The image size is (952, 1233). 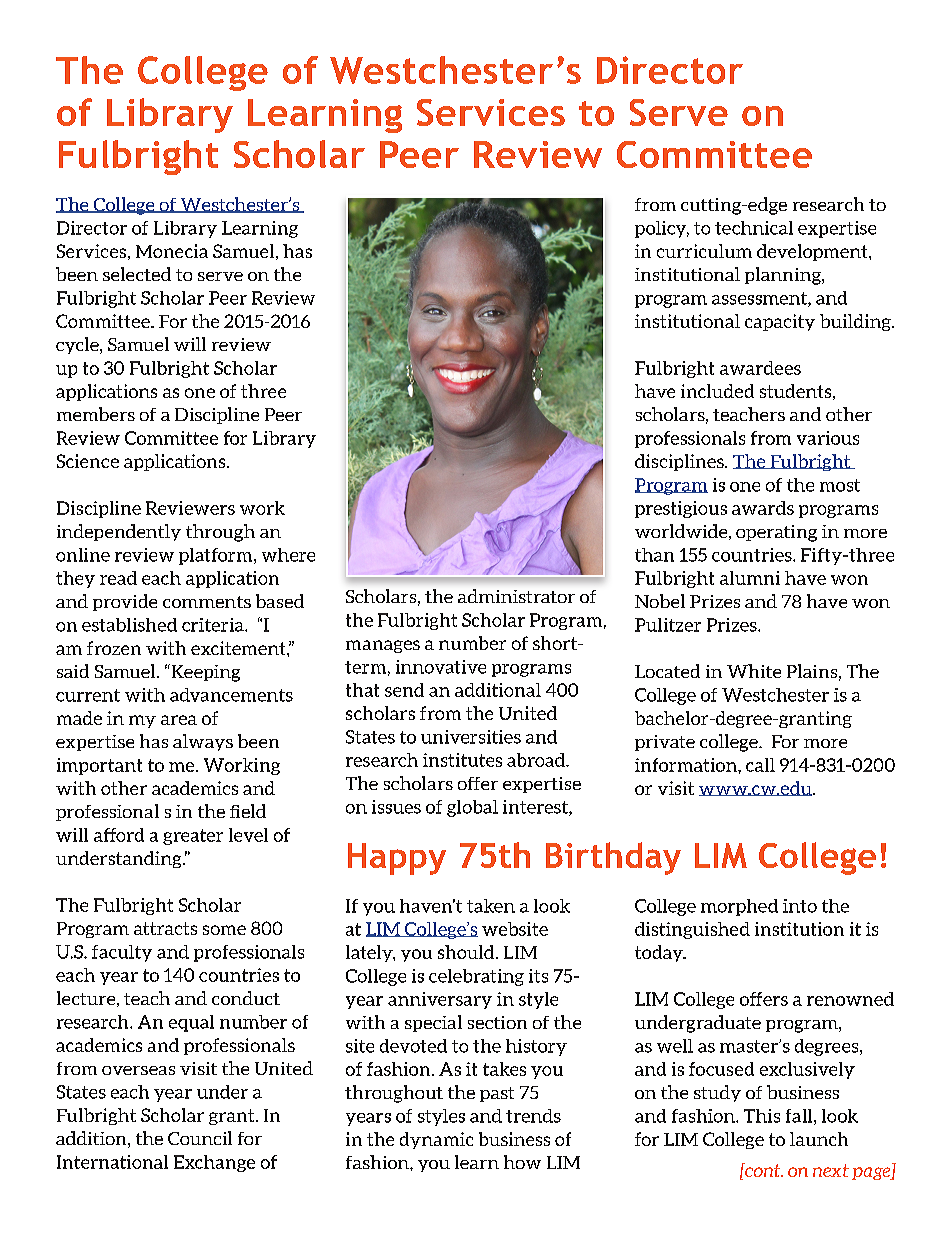 What do you see at coordinates (179, 720) in the document?
I see `area` at bounding box center [179, 720].
